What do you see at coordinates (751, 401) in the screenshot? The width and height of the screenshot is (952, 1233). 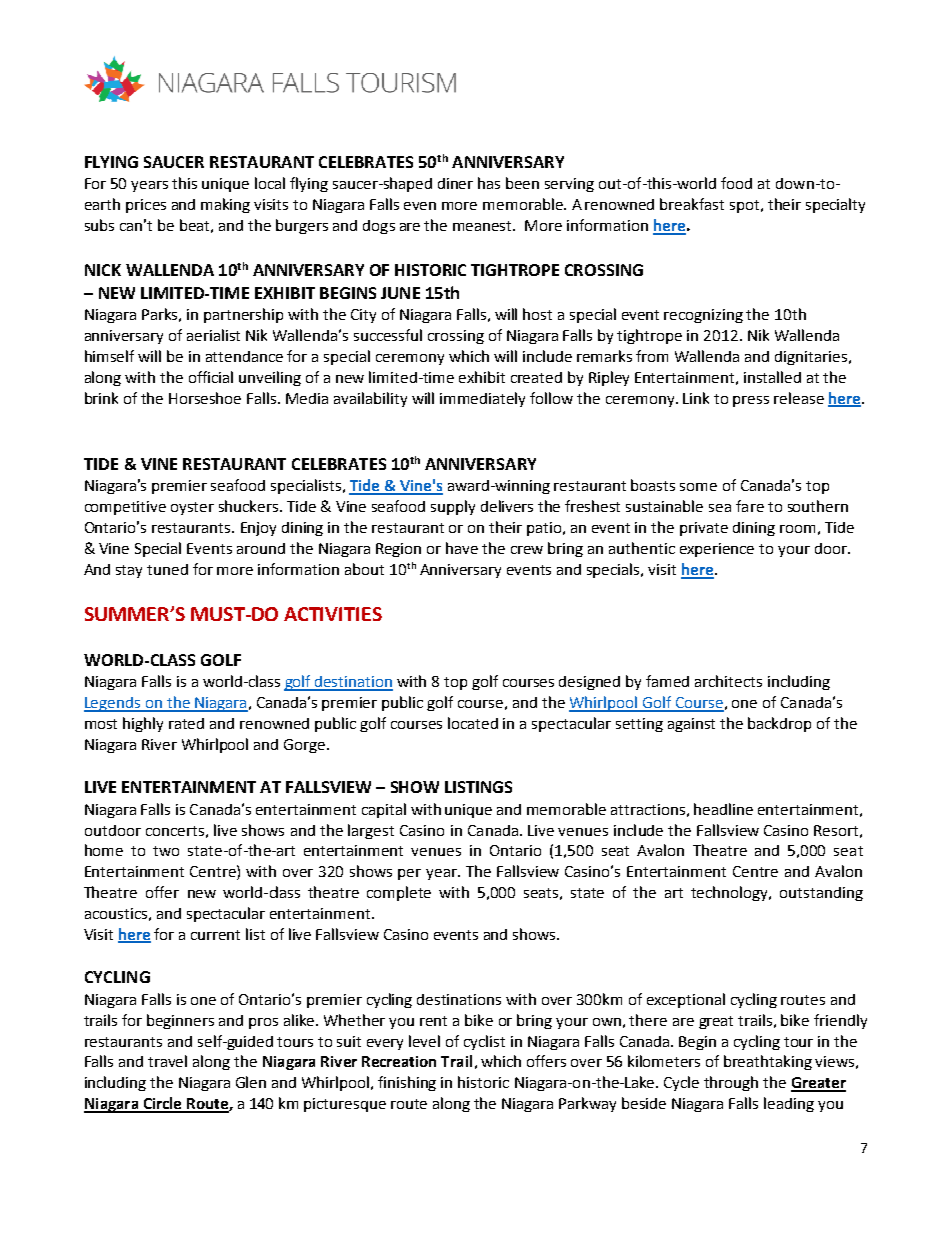 I see `press` at bounding box center [751, 401].
